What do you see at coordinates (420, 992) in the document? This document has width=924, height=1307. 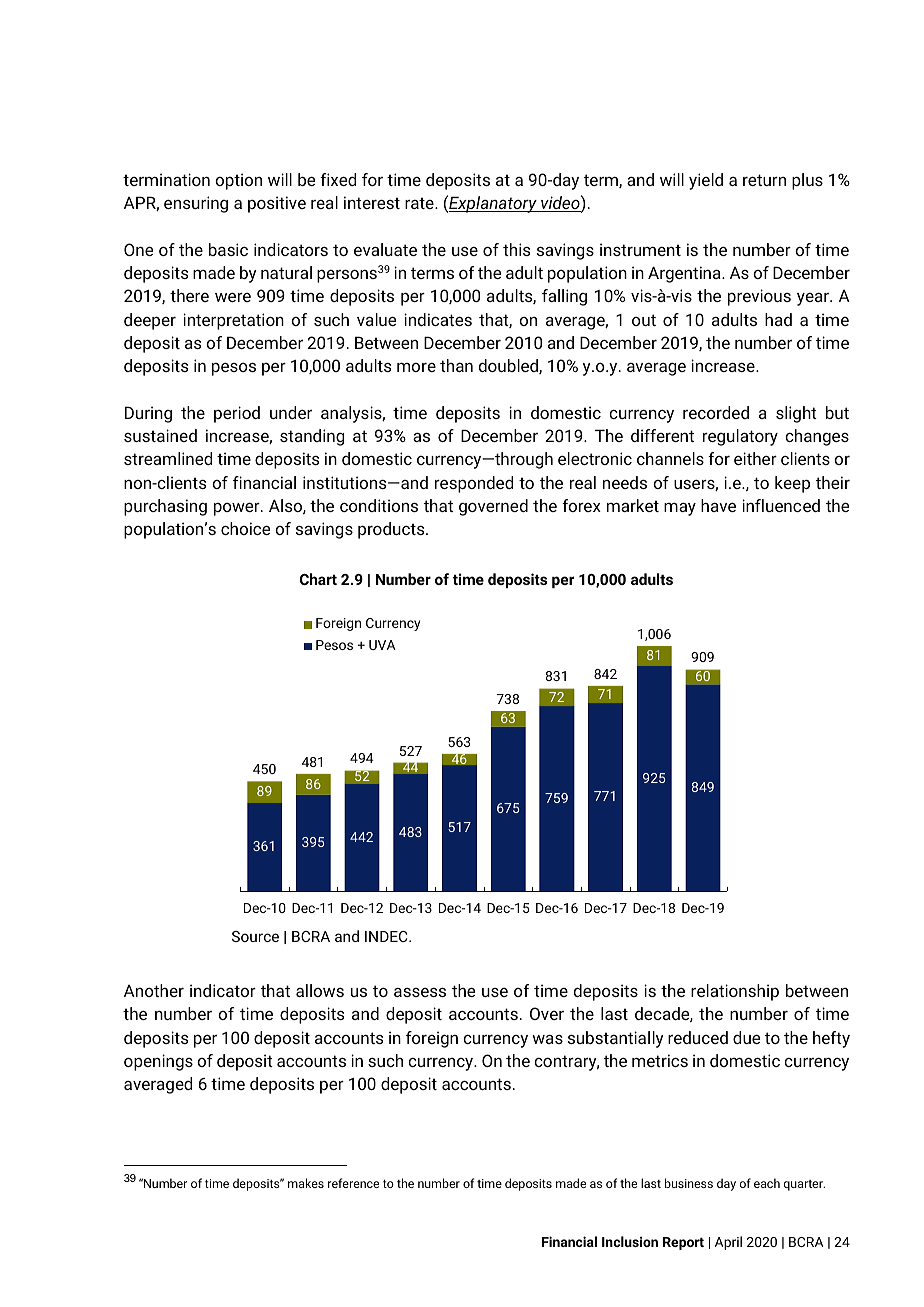 I see `assess` at bounding box center [420, 992].
